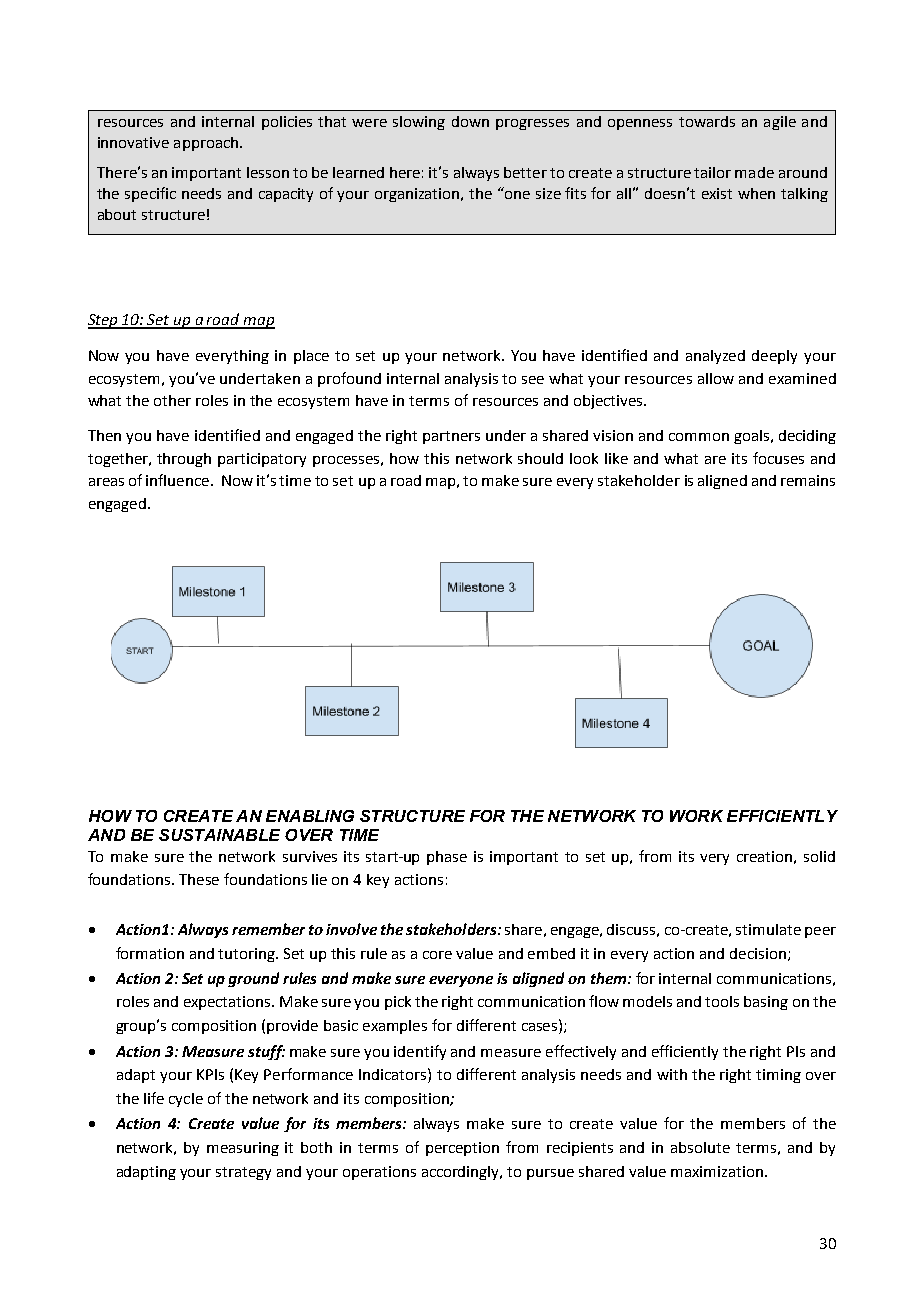 This page has width=924, height=1308. Describe the element at coordinates (206, 144) in the page. I see `approach` at that location.
